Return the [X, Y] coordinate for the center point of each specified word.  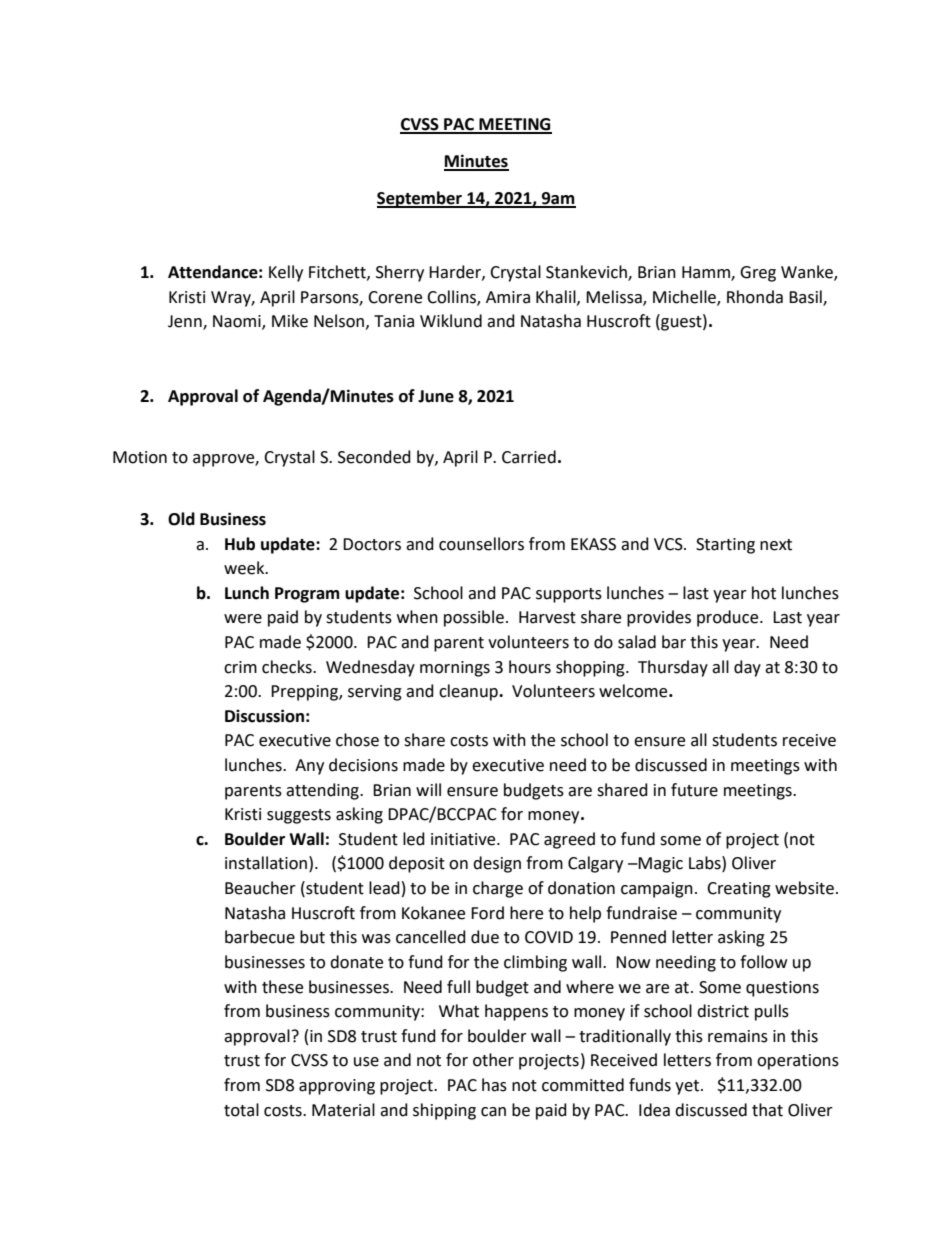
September [420, 199]
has [494, 1085]
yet [688, 1087]
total [241, 1110]
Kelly [286, 273]
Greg [758, 274]
